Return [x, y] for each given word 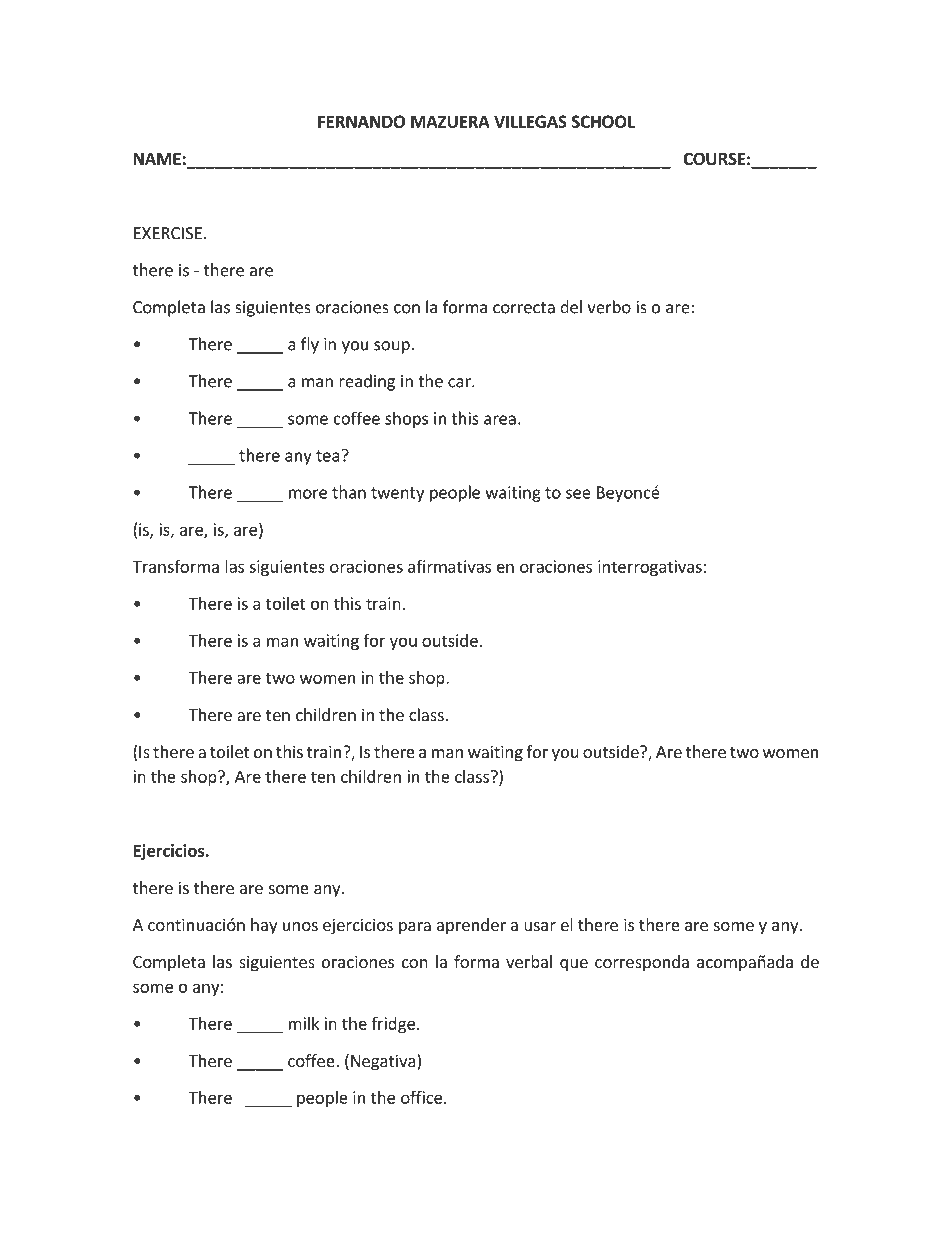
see [578, 494]
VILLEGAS [530, 121]
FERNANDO [361, 121]
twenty [397, 494]
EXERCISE [168, 233]
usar [540, 926]
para [415, 928]
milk [304, 1023]
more [308, 494]
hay [264, 926]
